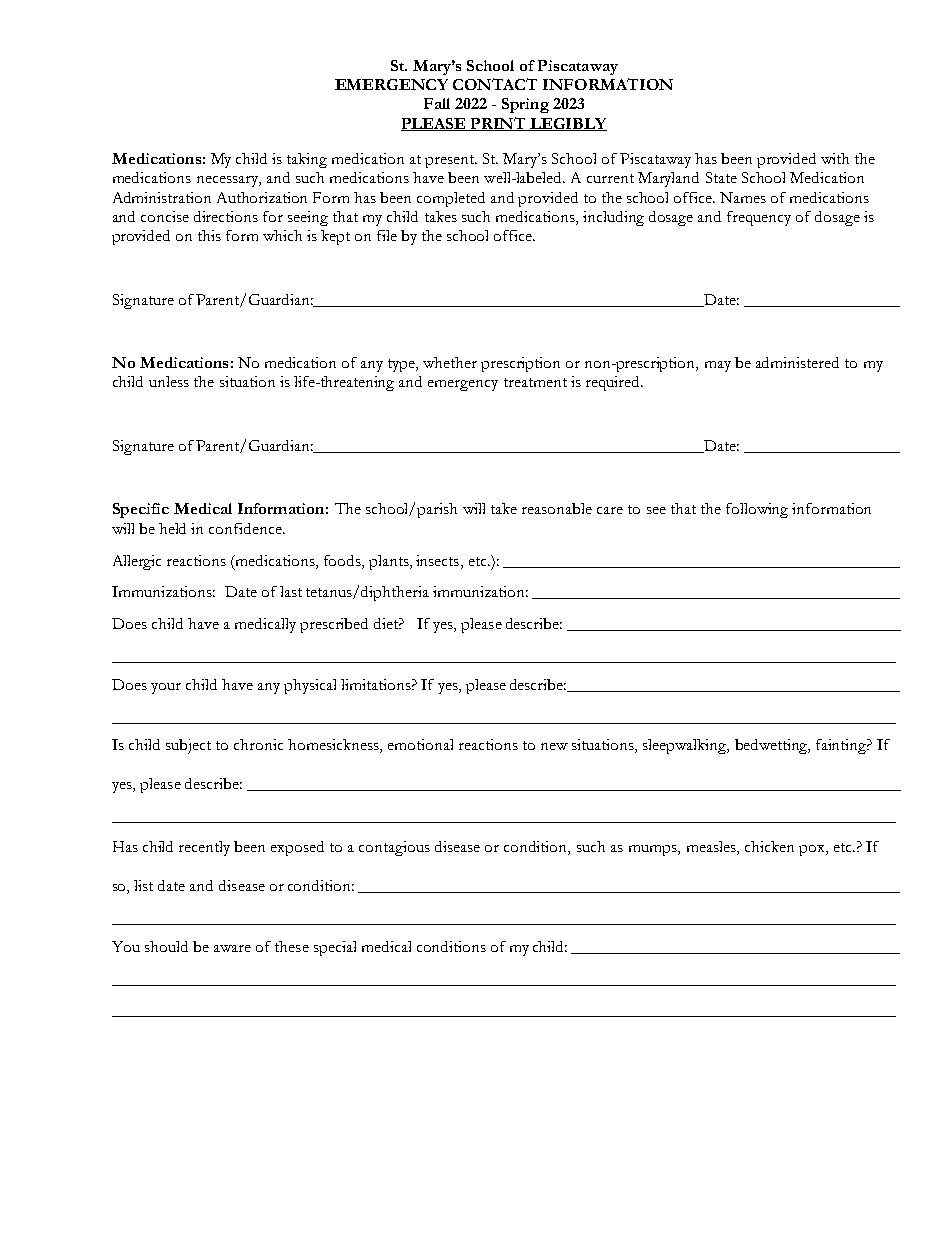 This screenshot has width=952, height=1233. What do you see at coordinates (721, 177) in the screenshot?
I see `State` at bounding box center [721, 177].
